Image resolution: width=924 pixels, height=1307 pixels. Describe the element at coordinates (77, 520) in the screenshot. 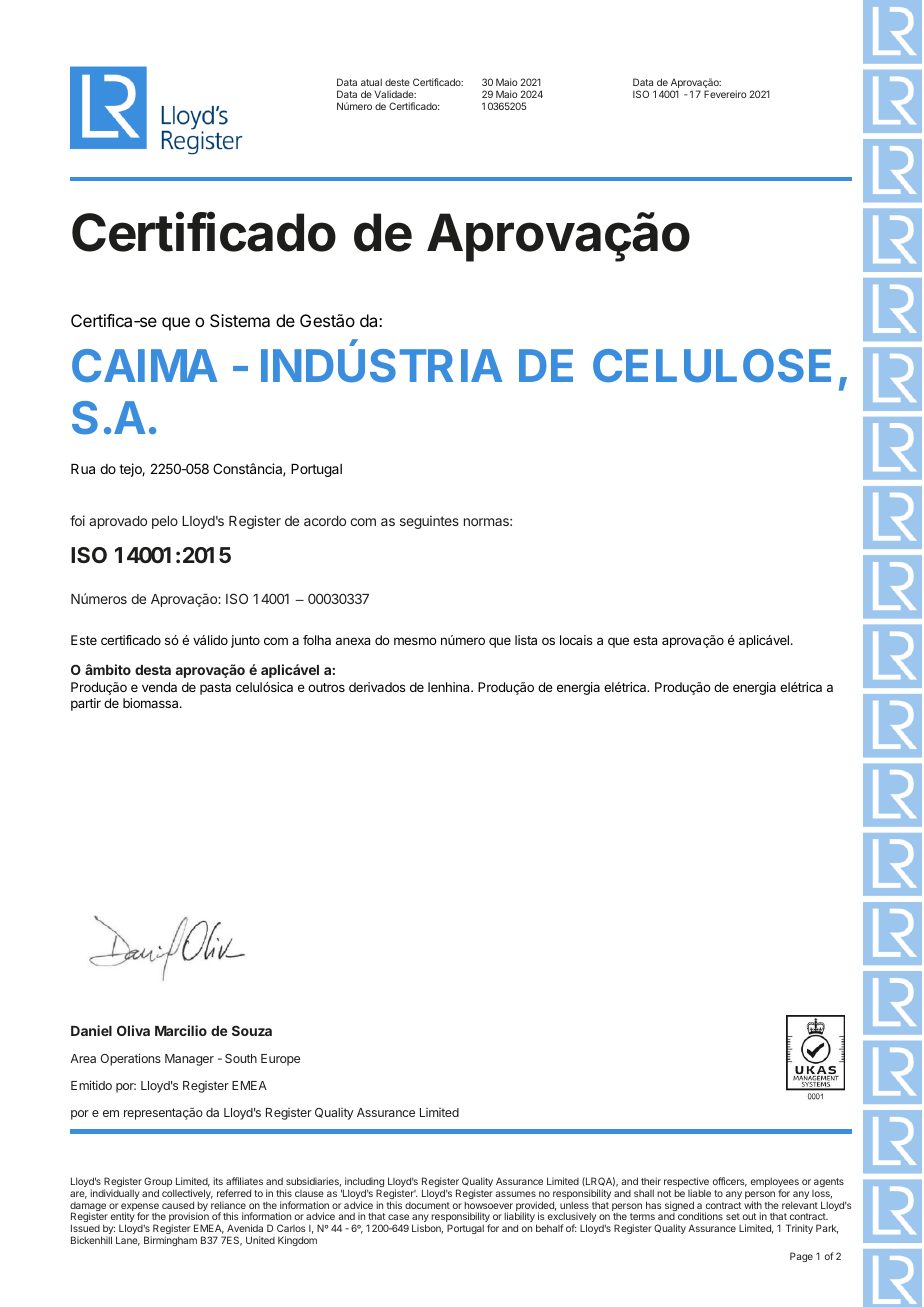

I see `foi` at that location.
